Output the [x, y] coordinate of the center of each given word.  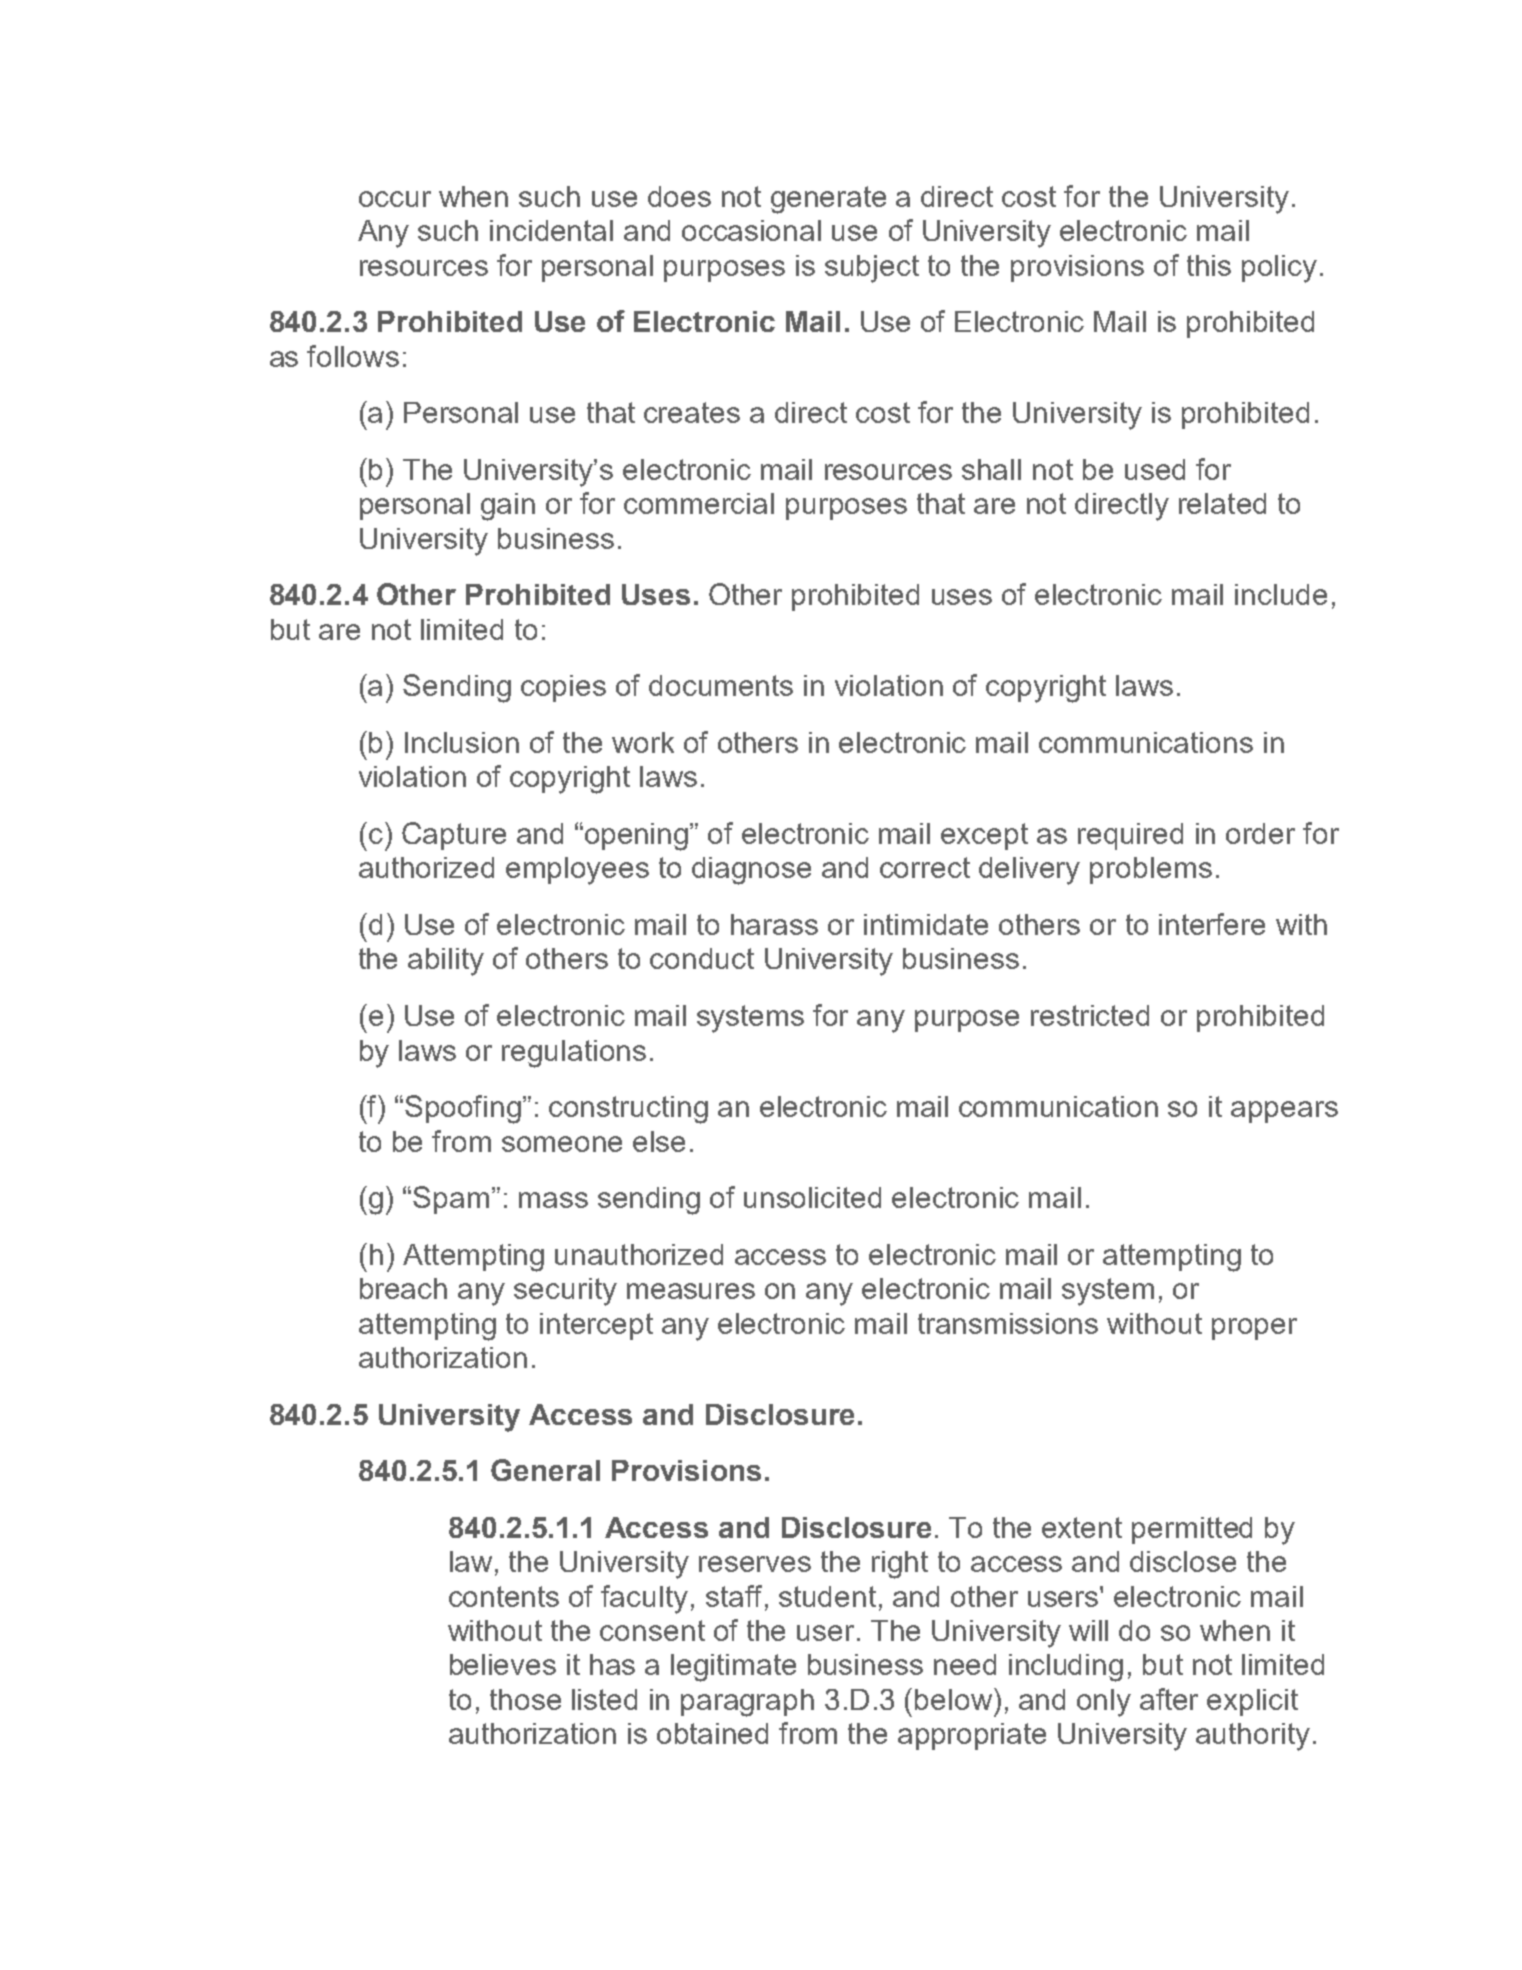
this [1209, 265]
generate [828, 200]
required [1130, 836]
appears [1284, 1112]
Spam [451, 1200]
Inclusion [462, 742]
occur [395, 199]
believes [503, 1664]
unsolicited [812, 1197]
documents [721, 685]
